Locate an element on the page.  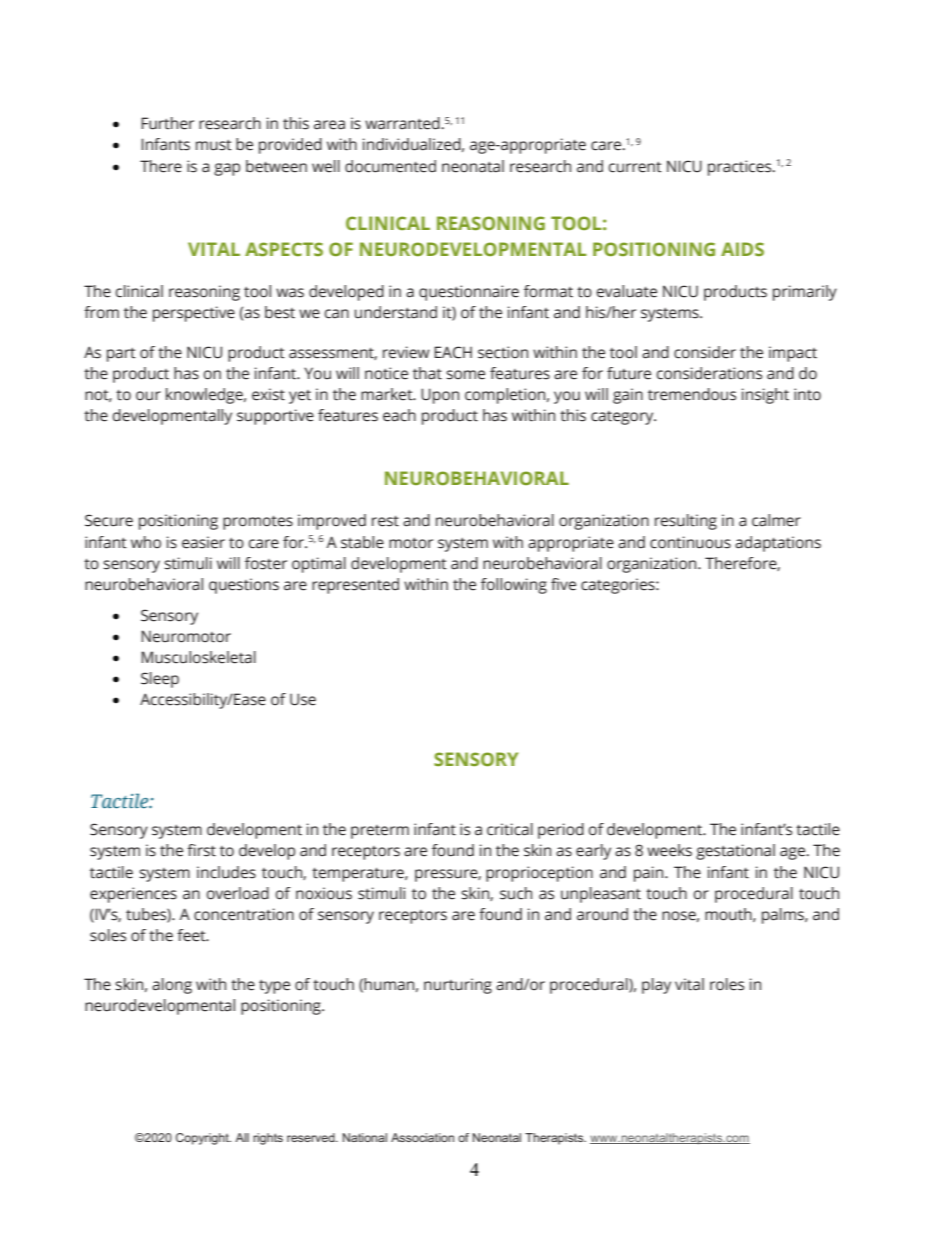
warranted is located at coordinates (403, 123).
